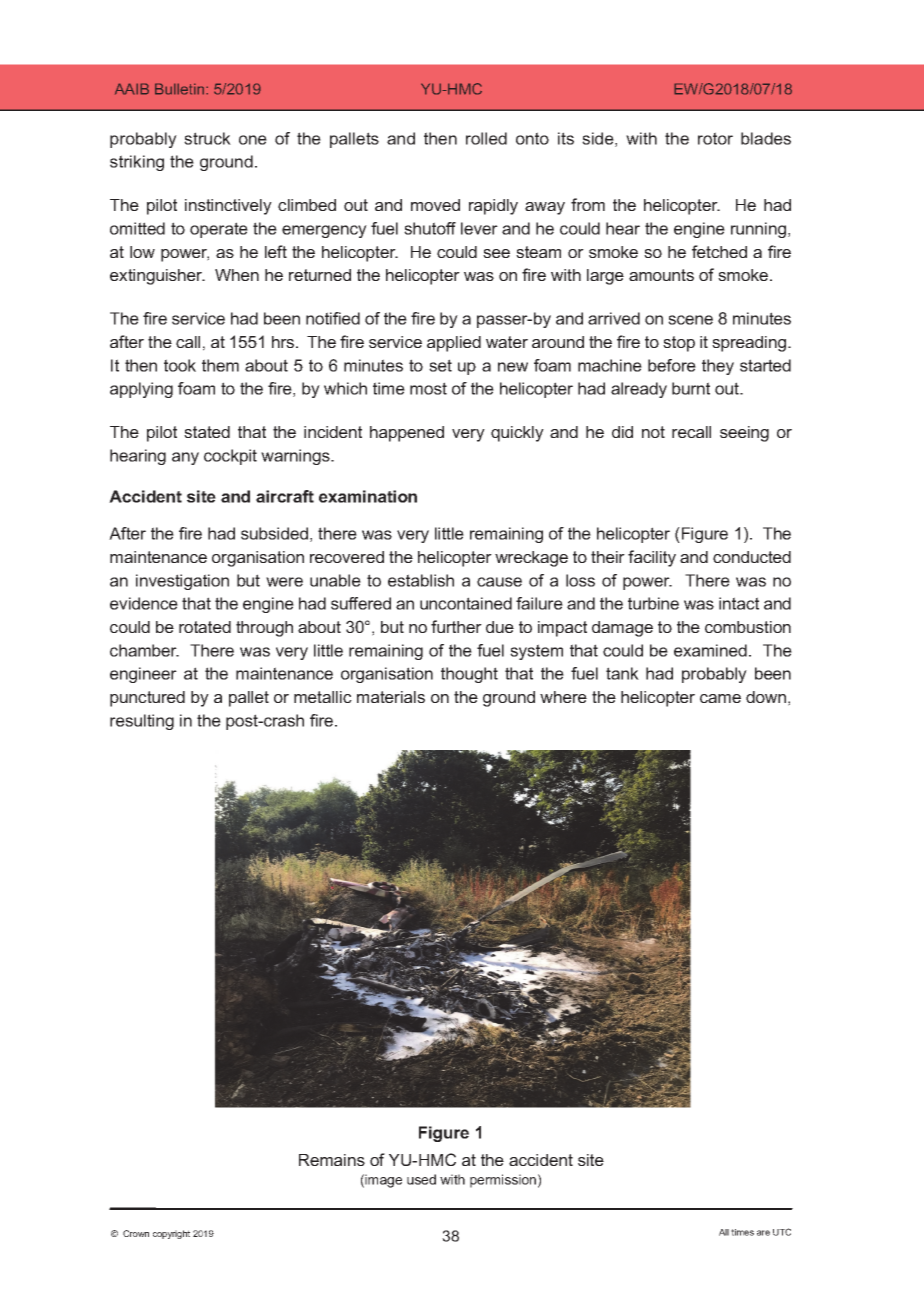 The image size is (924, 1308). I want to click on applied, so click(454, 344).
